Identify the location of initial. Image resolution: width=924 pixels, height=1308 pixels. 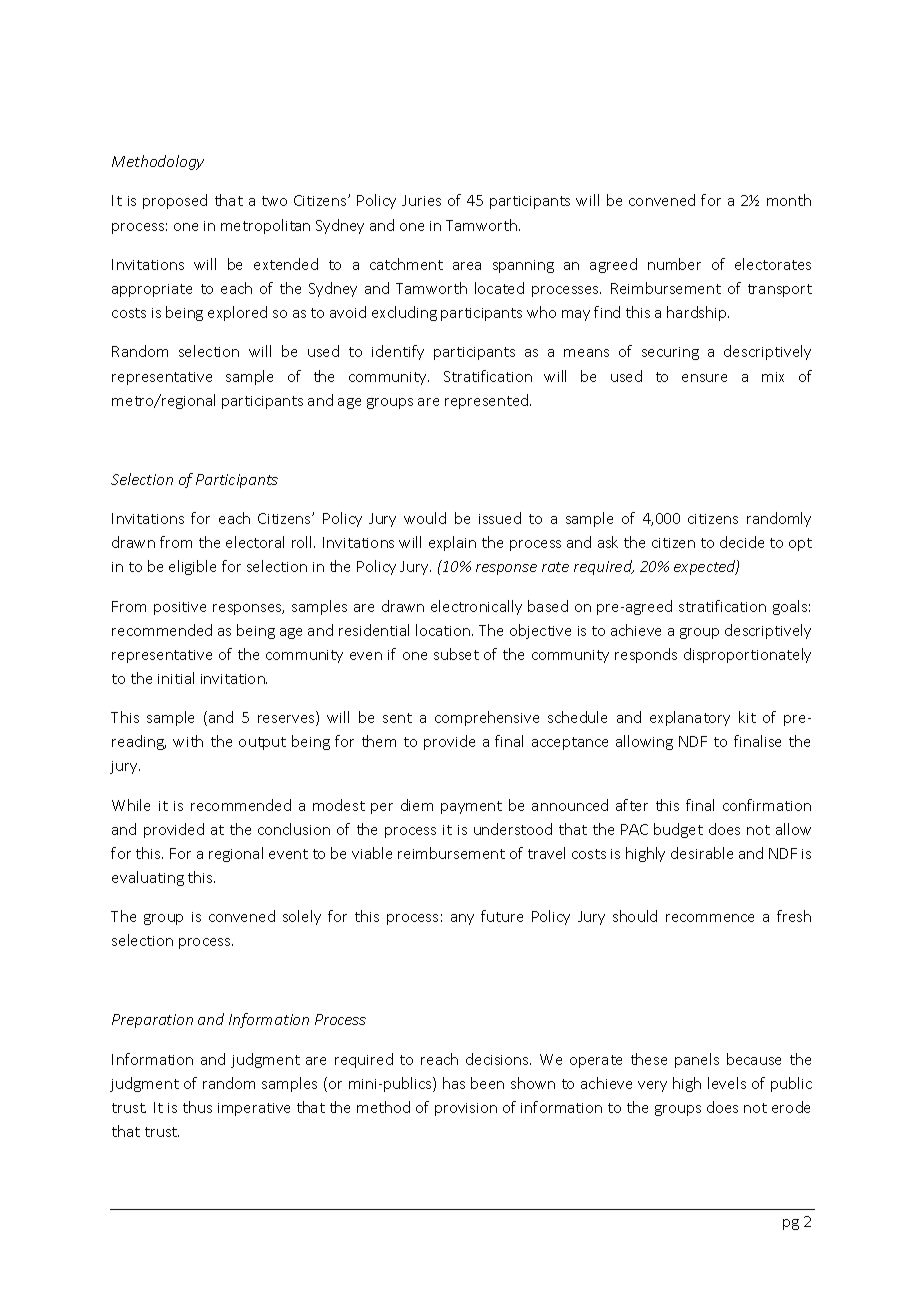
(176, 678).
